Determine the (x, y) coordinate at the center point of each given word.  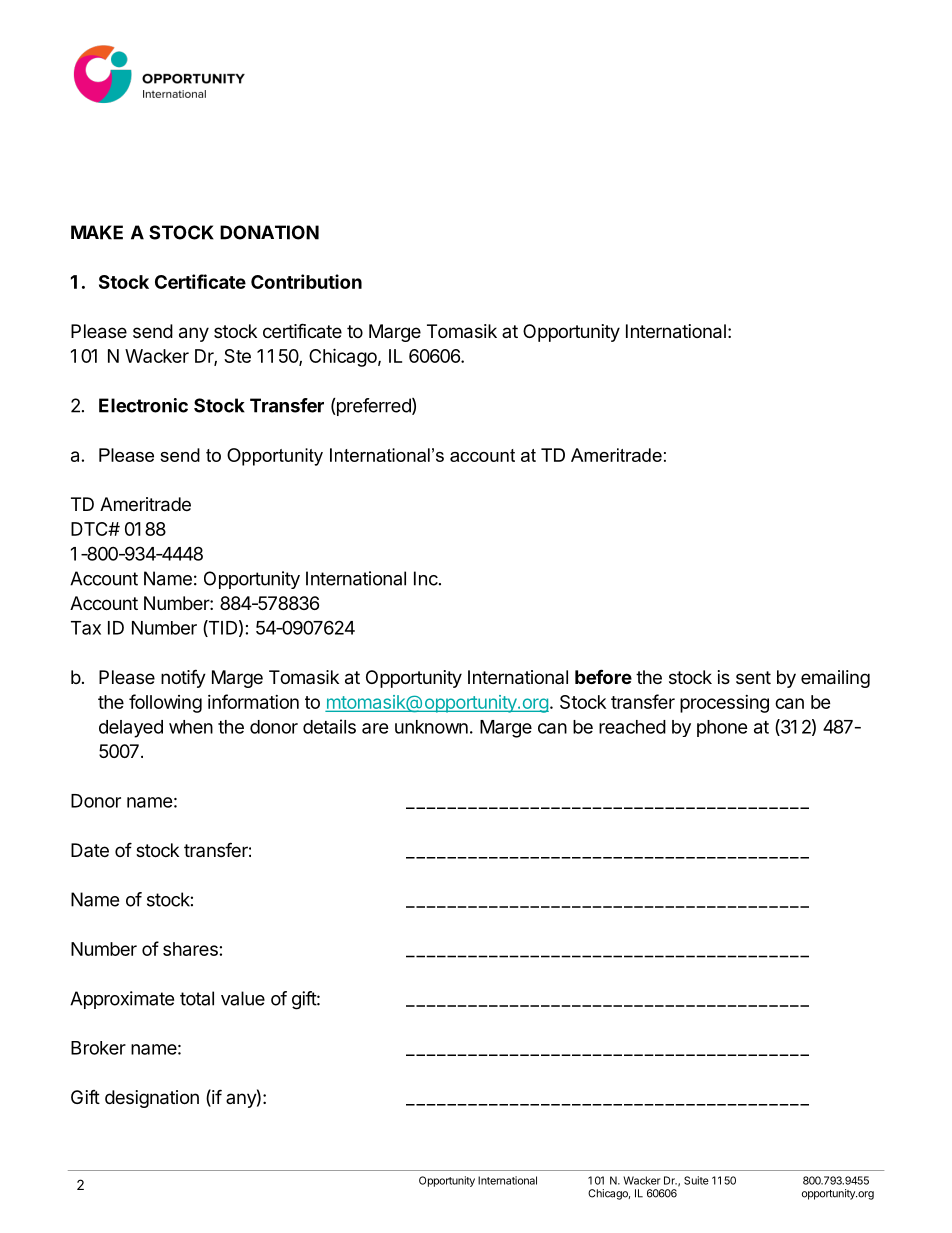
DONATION (269, 232)
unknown (431, 727)
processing (724, 704)
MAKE (97, 232)
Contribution (306, 281)
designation (152, 1099)
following (165, 703)
